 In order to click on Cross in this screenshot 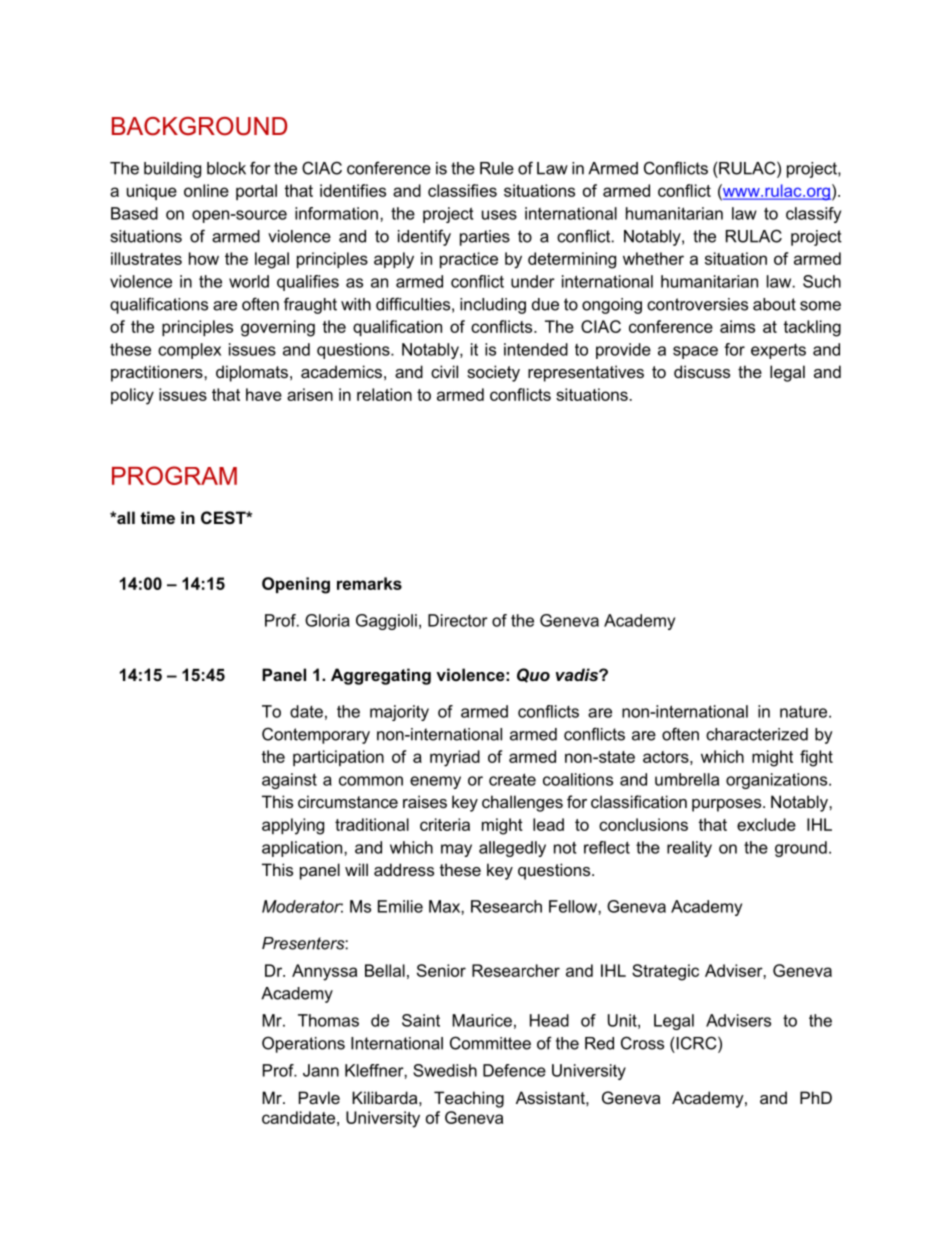, I will do `click(642, 1043)`.
